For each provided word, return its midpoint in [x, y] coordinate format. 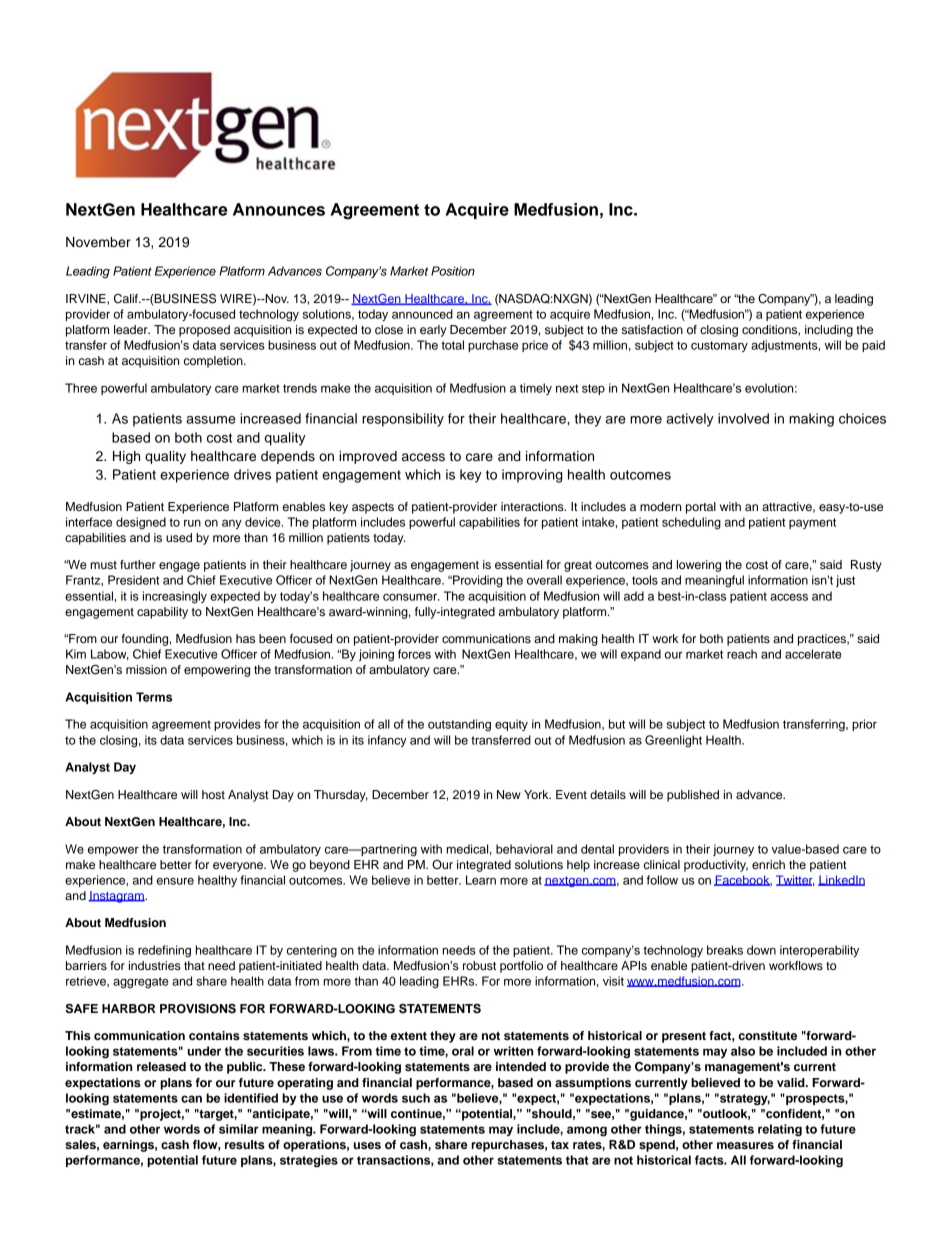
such [416, 1098]
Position [453, 271]
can [191, 1099]
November [98, 242]
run [192, 523]
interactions [533, 506]
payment [812, 523]
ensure [175, 881]
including [829, 331]
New [509, 794]
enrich [768, 864]
